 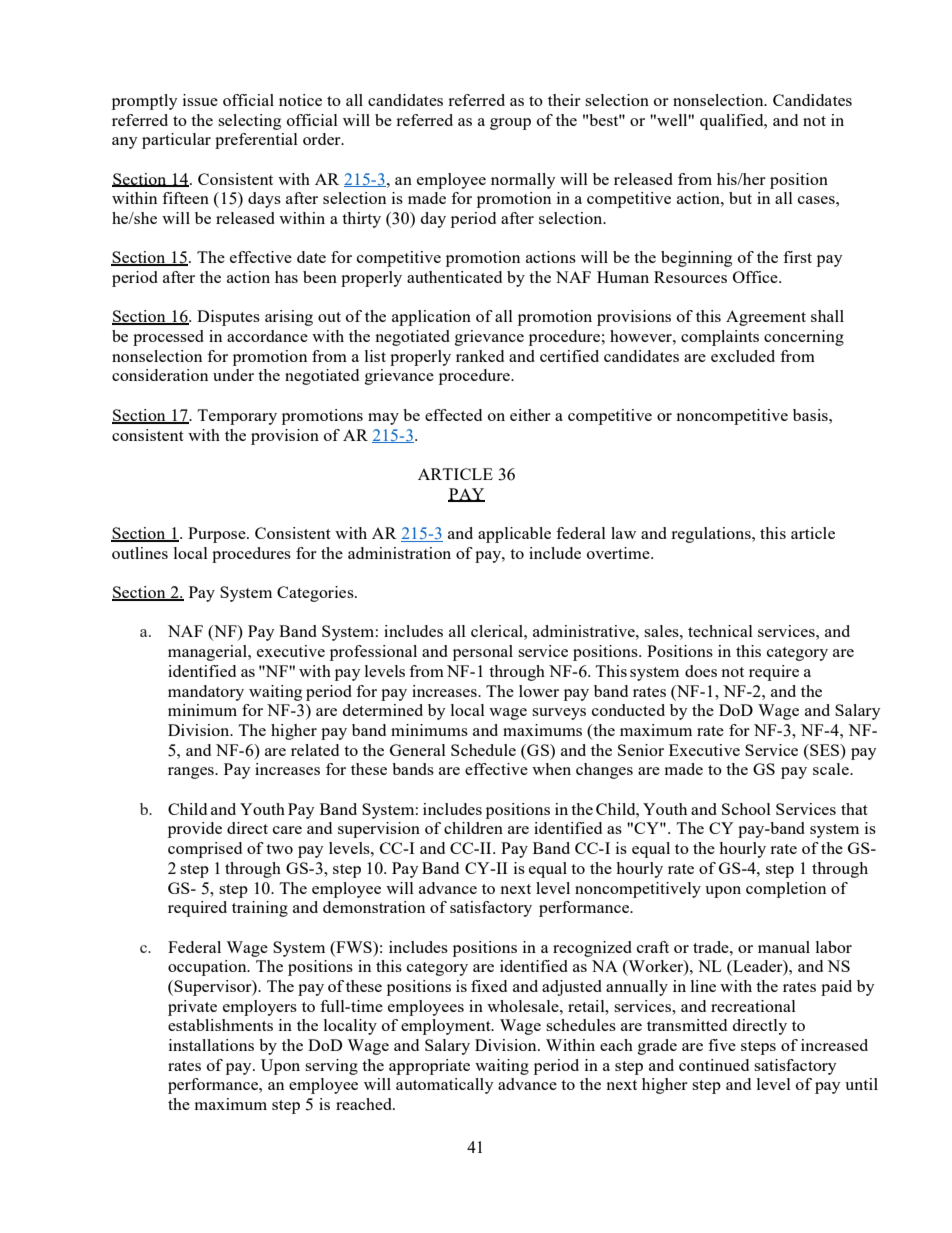 I want to click on installations, so click(x=211, y=1045).
